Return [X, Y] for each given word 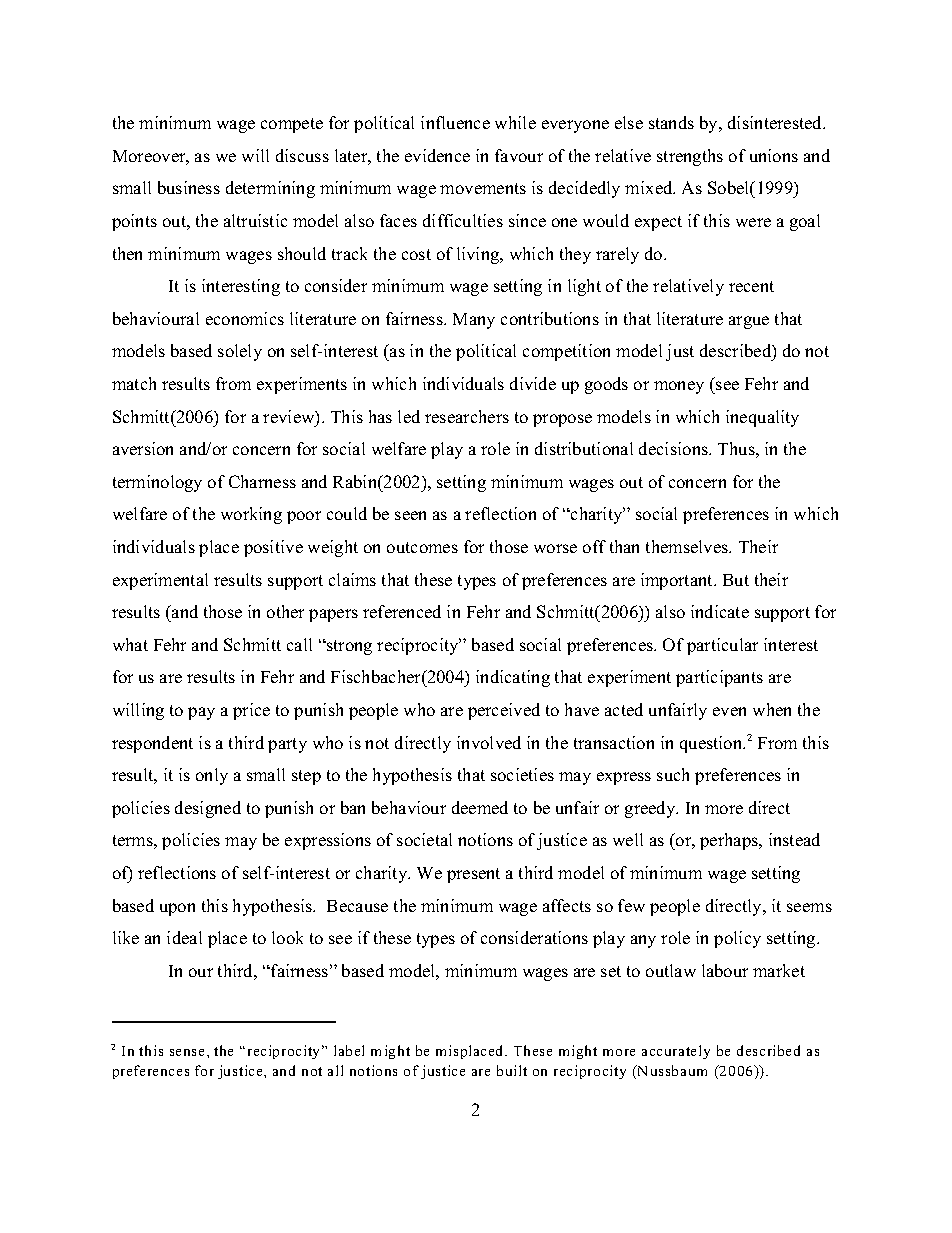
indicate [720, 611]
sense [187, 1052]
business [189, 187]
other [285, 611]
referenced [402, 611]
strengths [690, 157]
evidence [437, 155]
